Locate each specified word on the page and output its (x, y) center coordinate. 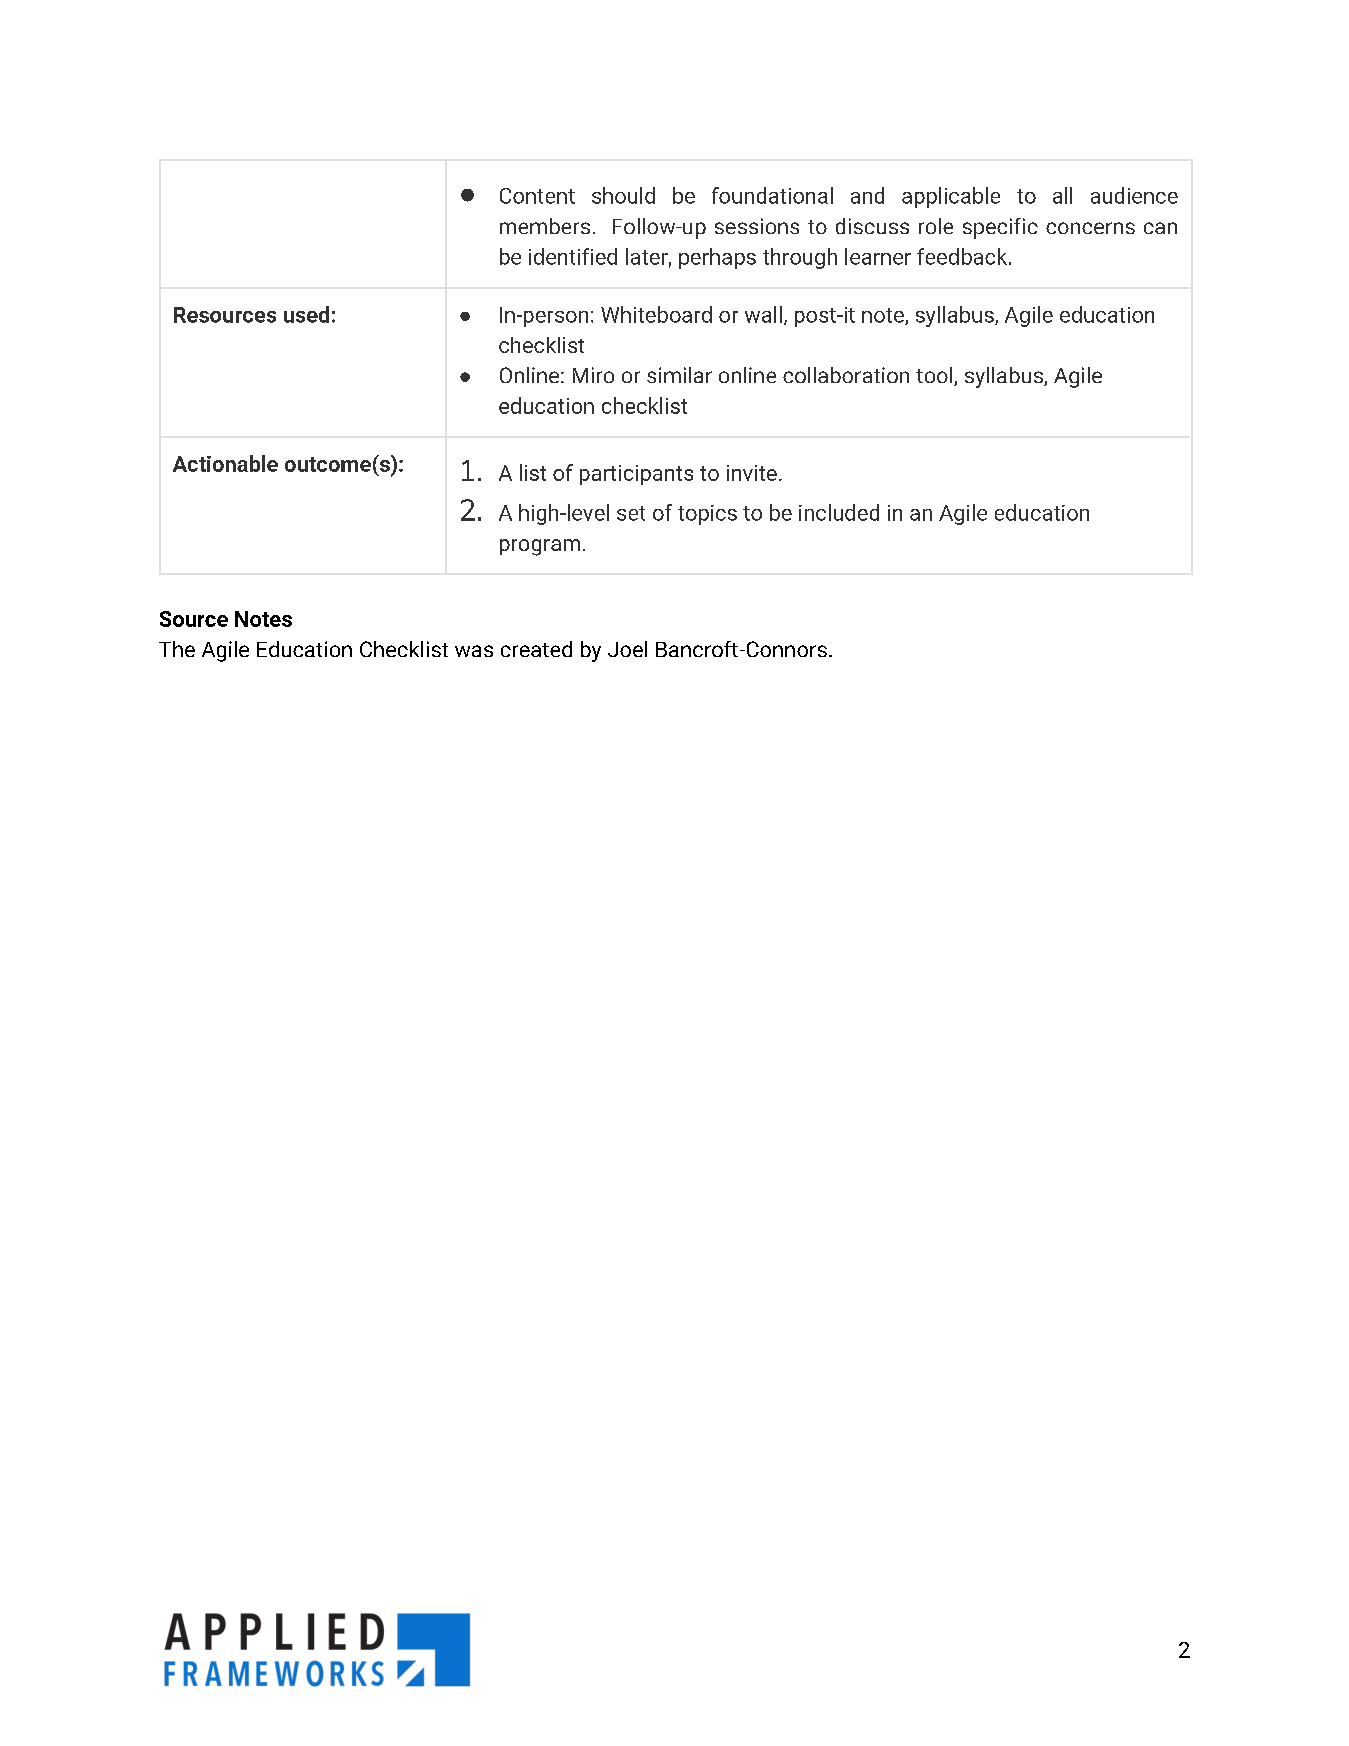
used (306, 314)
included (839, 512)
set (631, 513)
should (623, 195)
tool (935, 376)
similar (679, 375)
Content (537, 196)
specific (1000, 228)
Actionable (225, 463)
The (177, 649)
